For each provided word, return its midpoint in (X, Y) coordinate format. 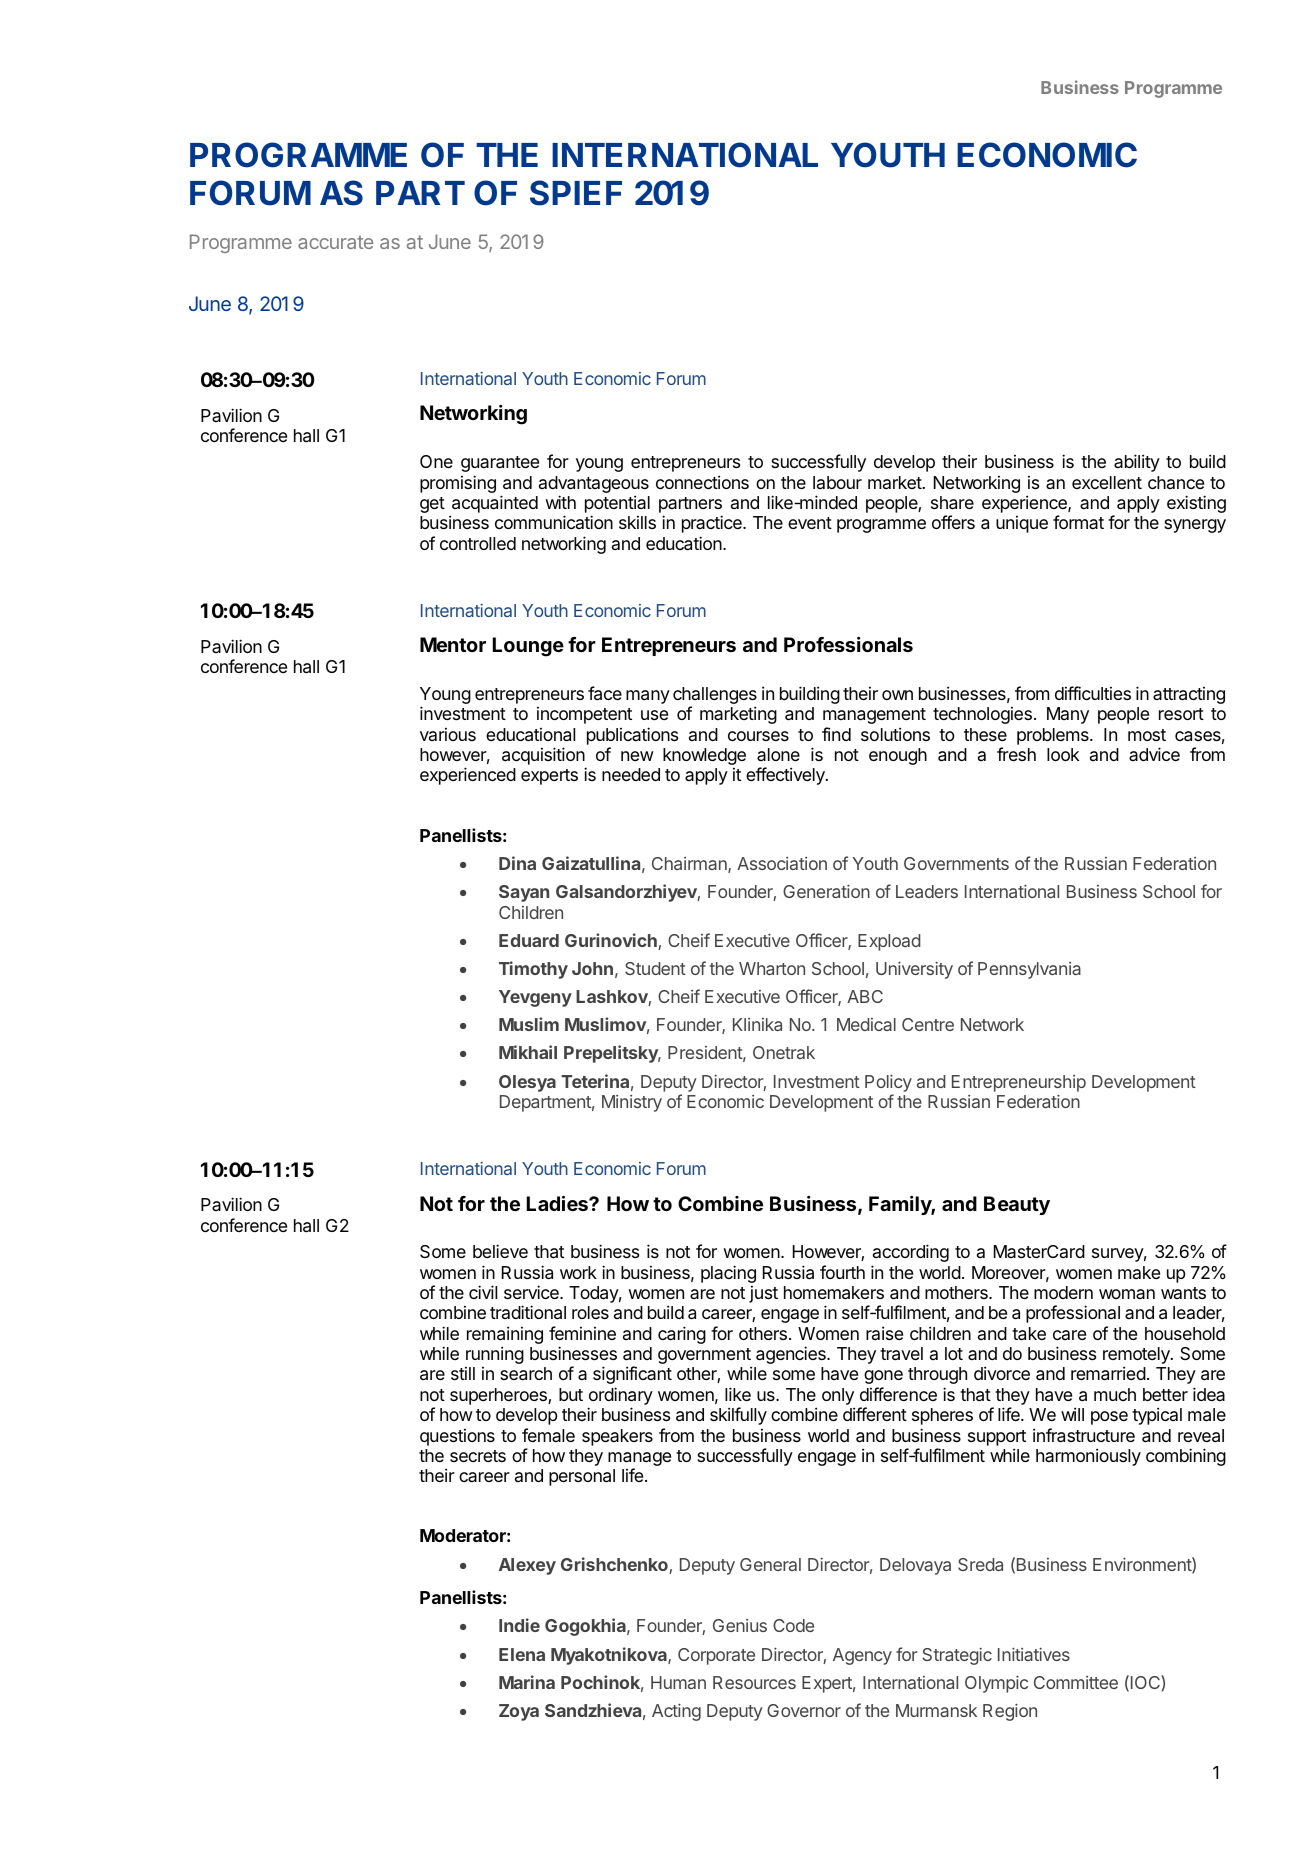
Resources (754, 1682)
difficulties (1093, 693)
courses (758, 736)
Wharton (772, 968)
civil (483, 1292)
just (763, 1294)
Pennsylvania (1029, 970)
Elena (522, 1654)
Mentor (453, 644)
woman (1127, 1294)
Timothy (533, 970)
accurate (335, 242)
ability (1137, 463)
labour (837, 482)
